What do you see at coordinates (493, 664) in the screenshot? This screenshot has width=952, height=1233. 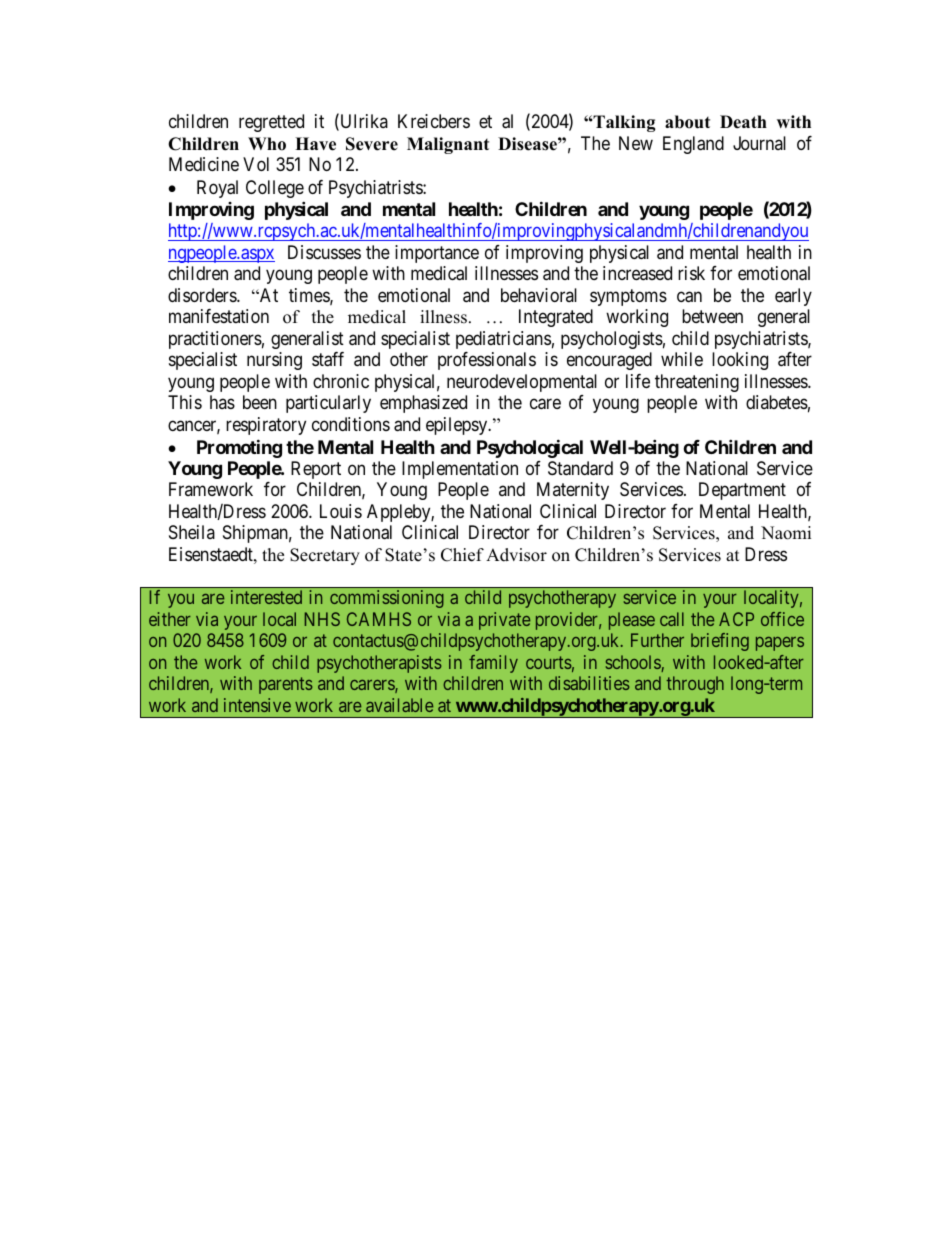 I see `family` at bounding box center [493, 664].
